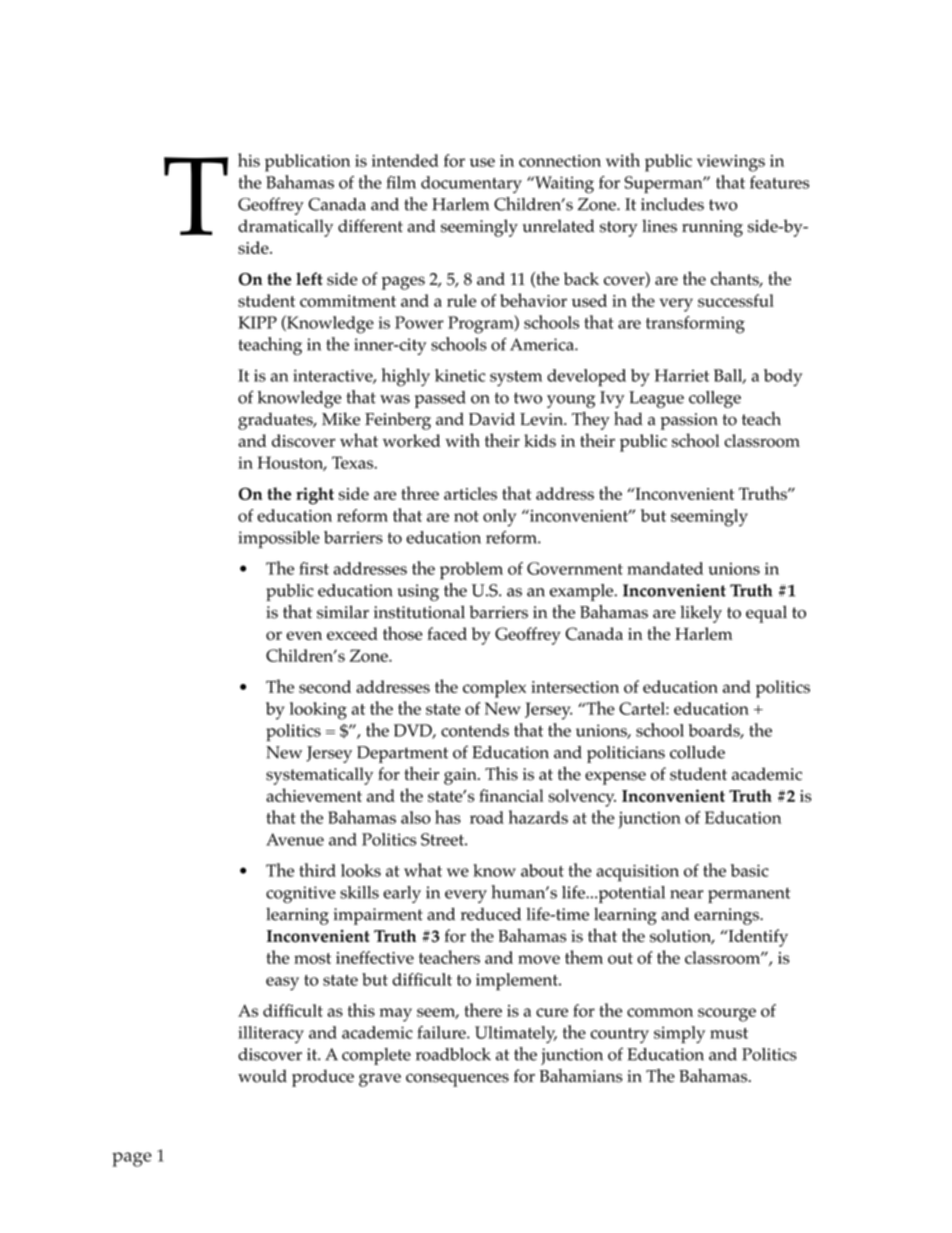 This document has width=952, height=1233. Describe the element at coordinates (285, 228) in the document. I see `dramatically` at that location.
